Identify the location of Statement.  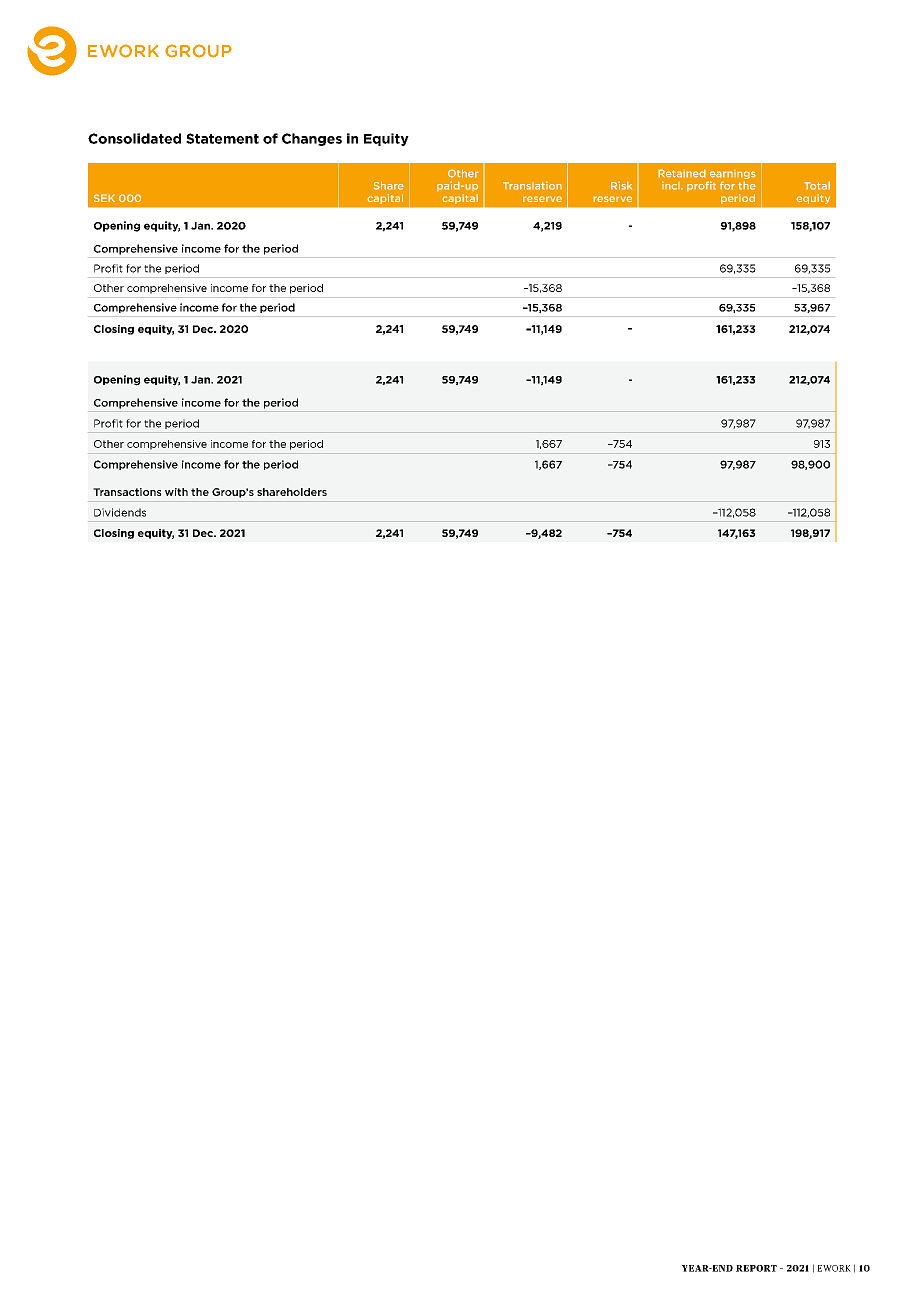
(222, 138).
